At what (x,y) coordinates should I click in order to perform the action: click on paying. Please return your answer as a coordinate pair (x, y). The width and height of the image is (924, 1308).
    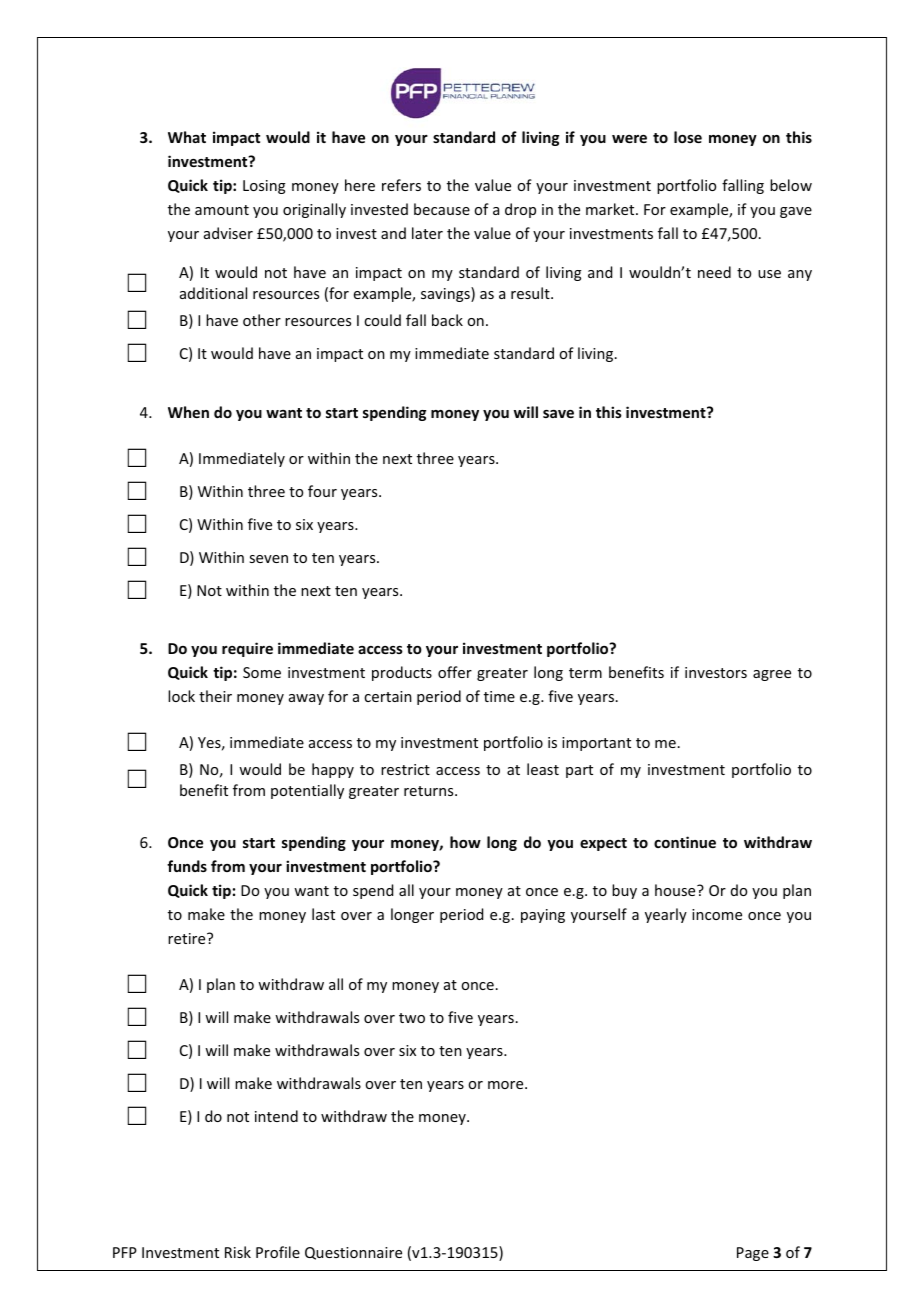
    Looking at the image, I should click on (543, 916).
